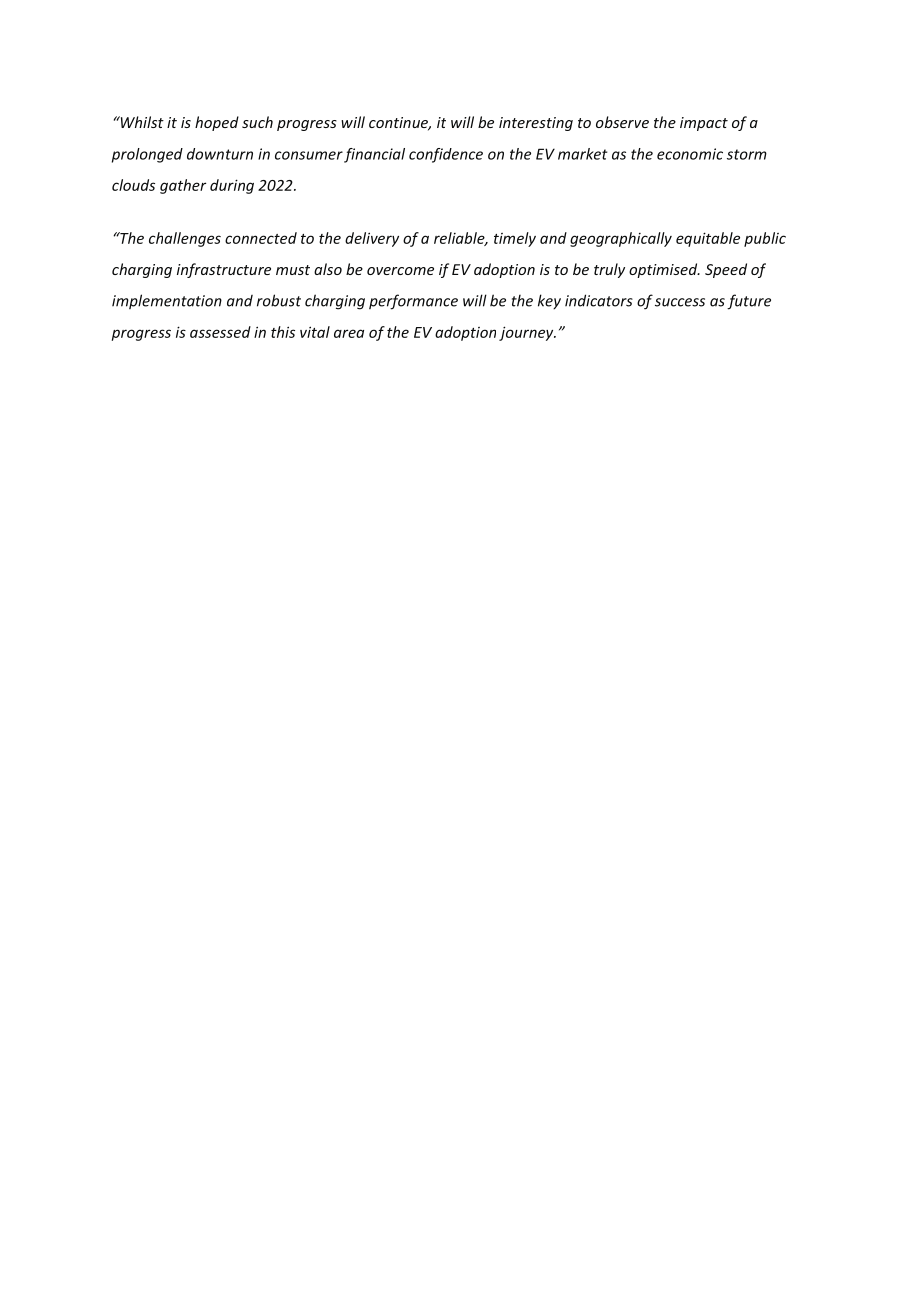 Image resolution: width=924 pixels, height=1308 pixels. Describe the element at coordinates (413, 302) in the document. I see `performance` at that location.
